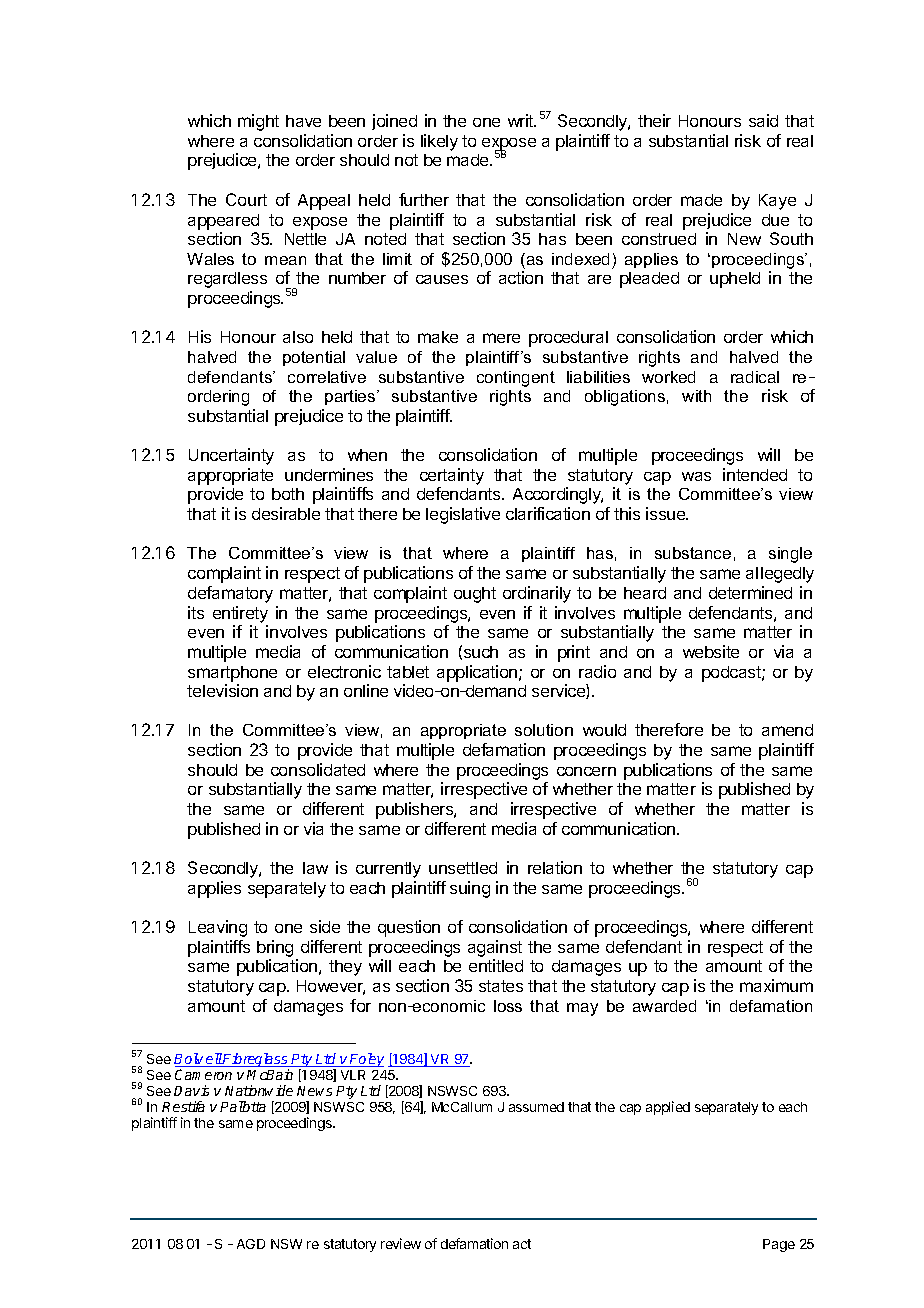 The image size is (924, 1308). I want to click on Nationwide, so click(259, 1090).
